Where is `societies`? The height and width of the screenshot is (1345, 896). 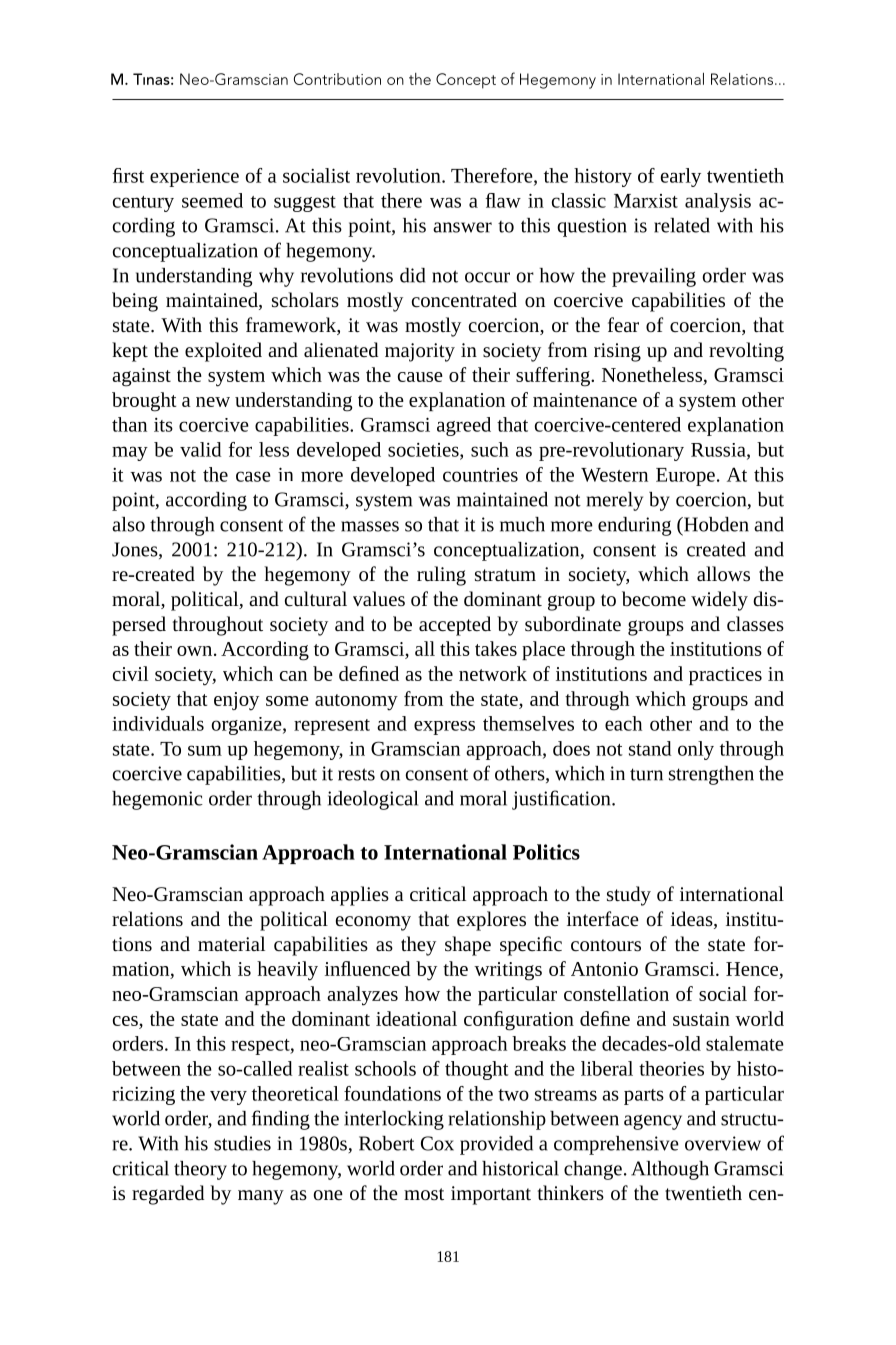
societies is located at coordinates (424, 451).
